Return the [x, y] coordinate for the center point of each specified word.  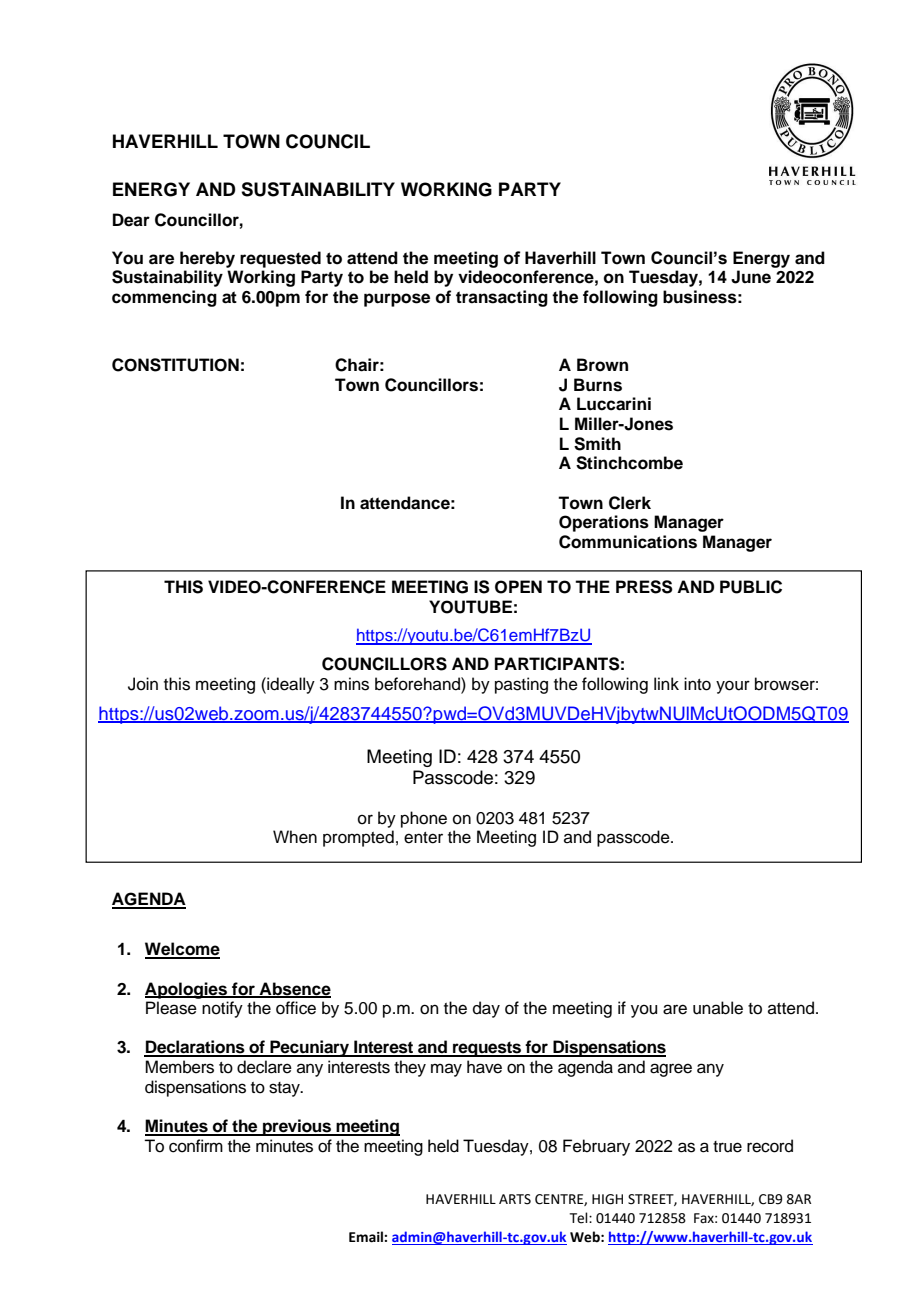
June [751, 277]
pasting [521, 685]
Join [143, 684]
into [697, 684]
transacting [502, 298]
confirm [196, 1146]
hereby [207, 259]
